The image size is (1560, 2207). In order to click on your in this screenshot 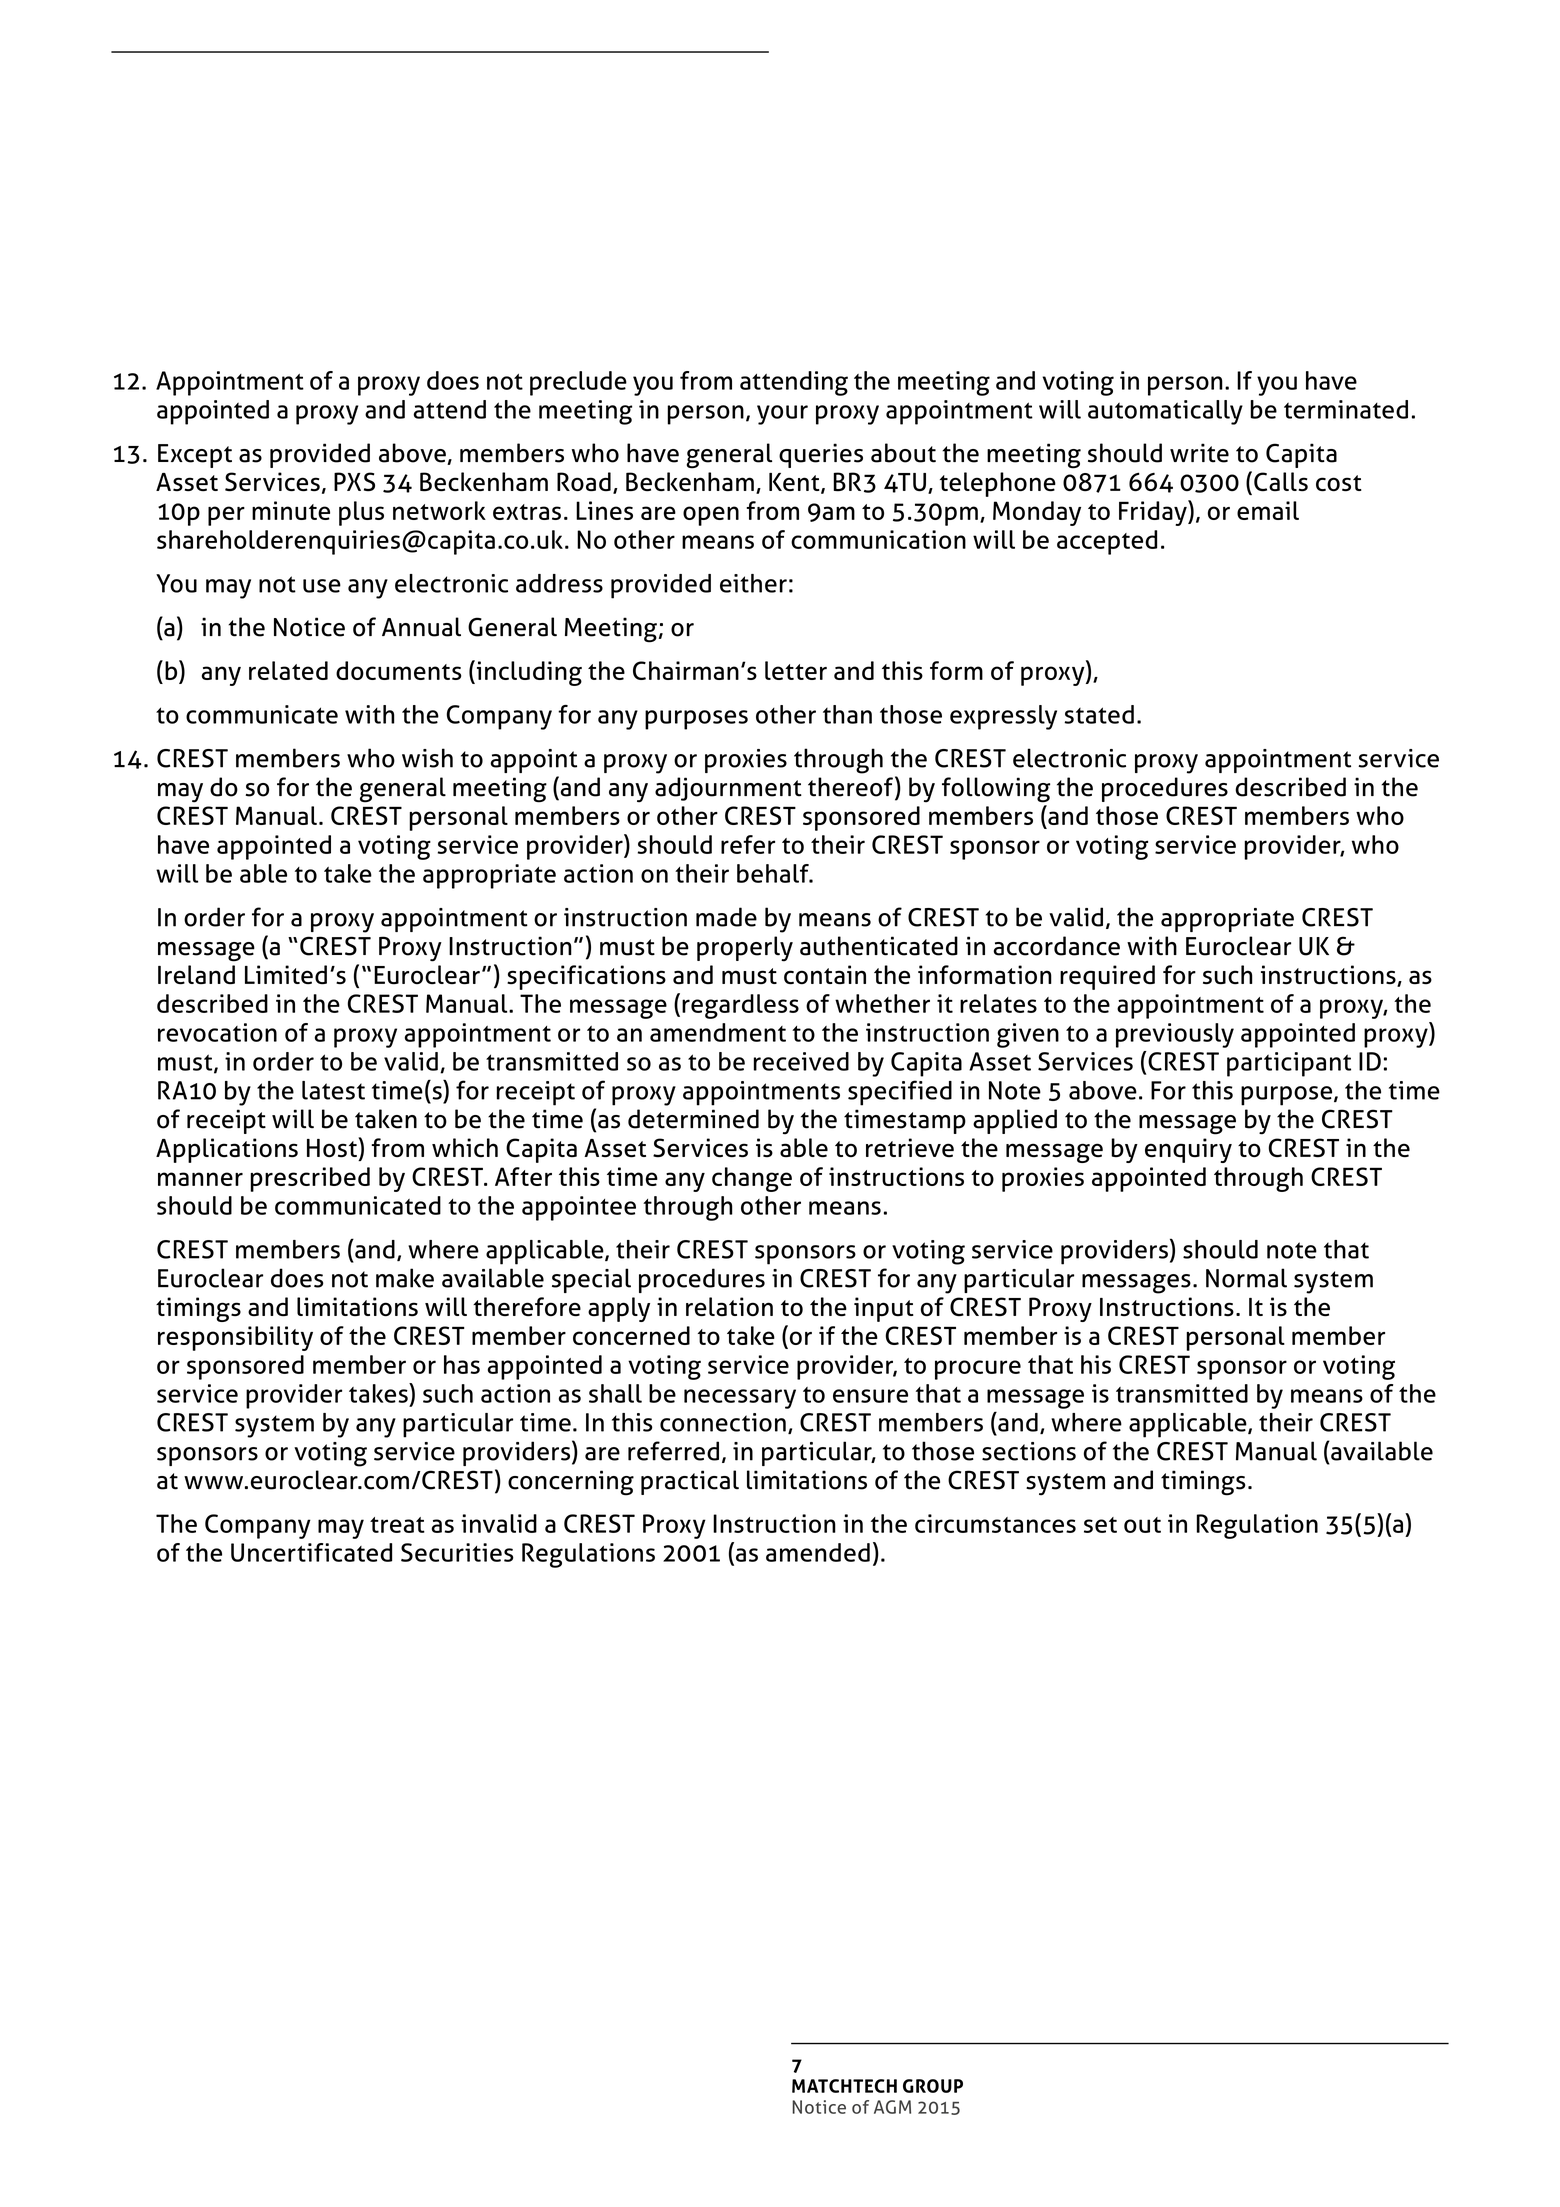, I will do `click(782, 415)`.
